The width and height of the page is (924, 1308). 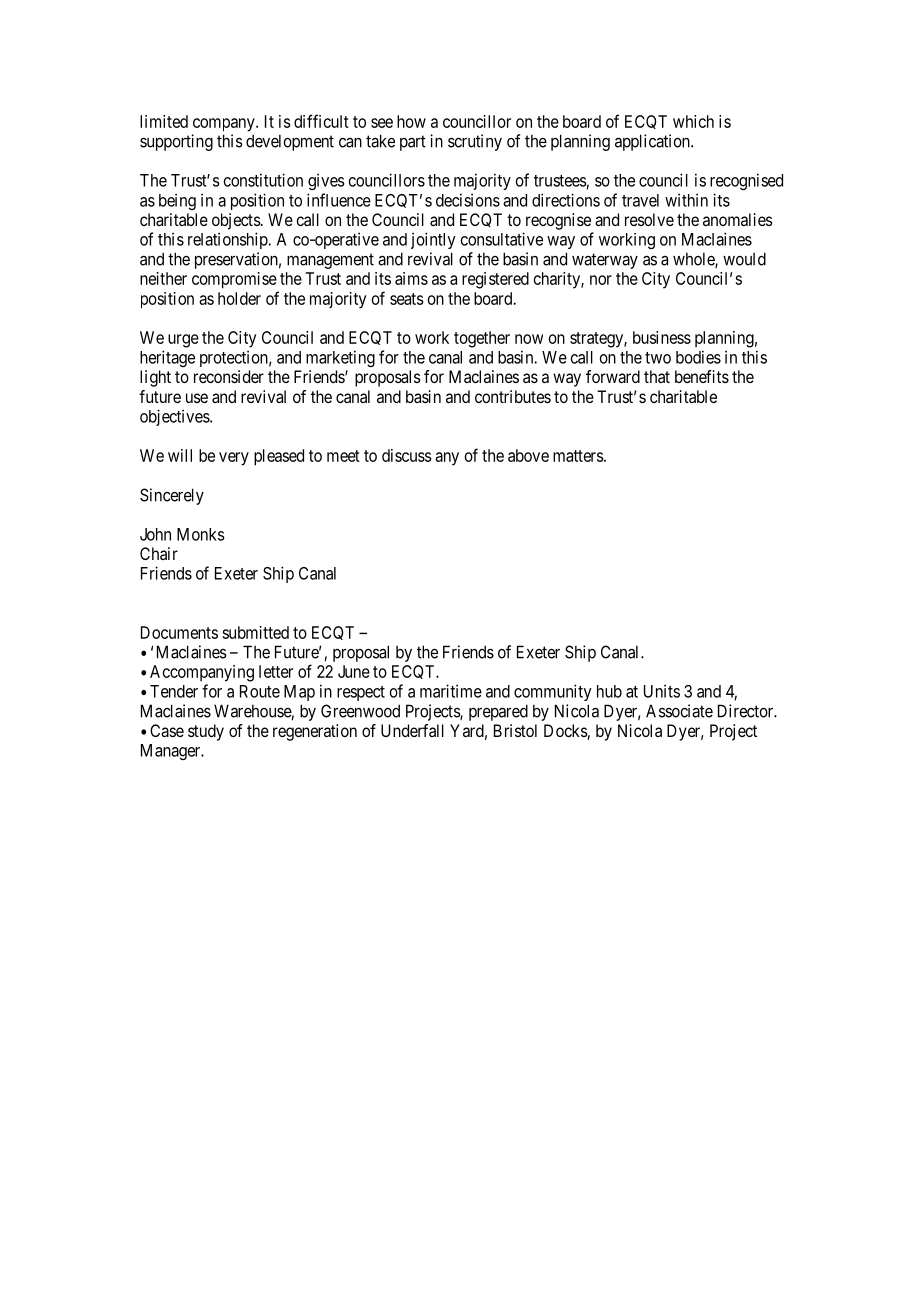 I want to click on scrutiny, so click(x=475, y=142).
